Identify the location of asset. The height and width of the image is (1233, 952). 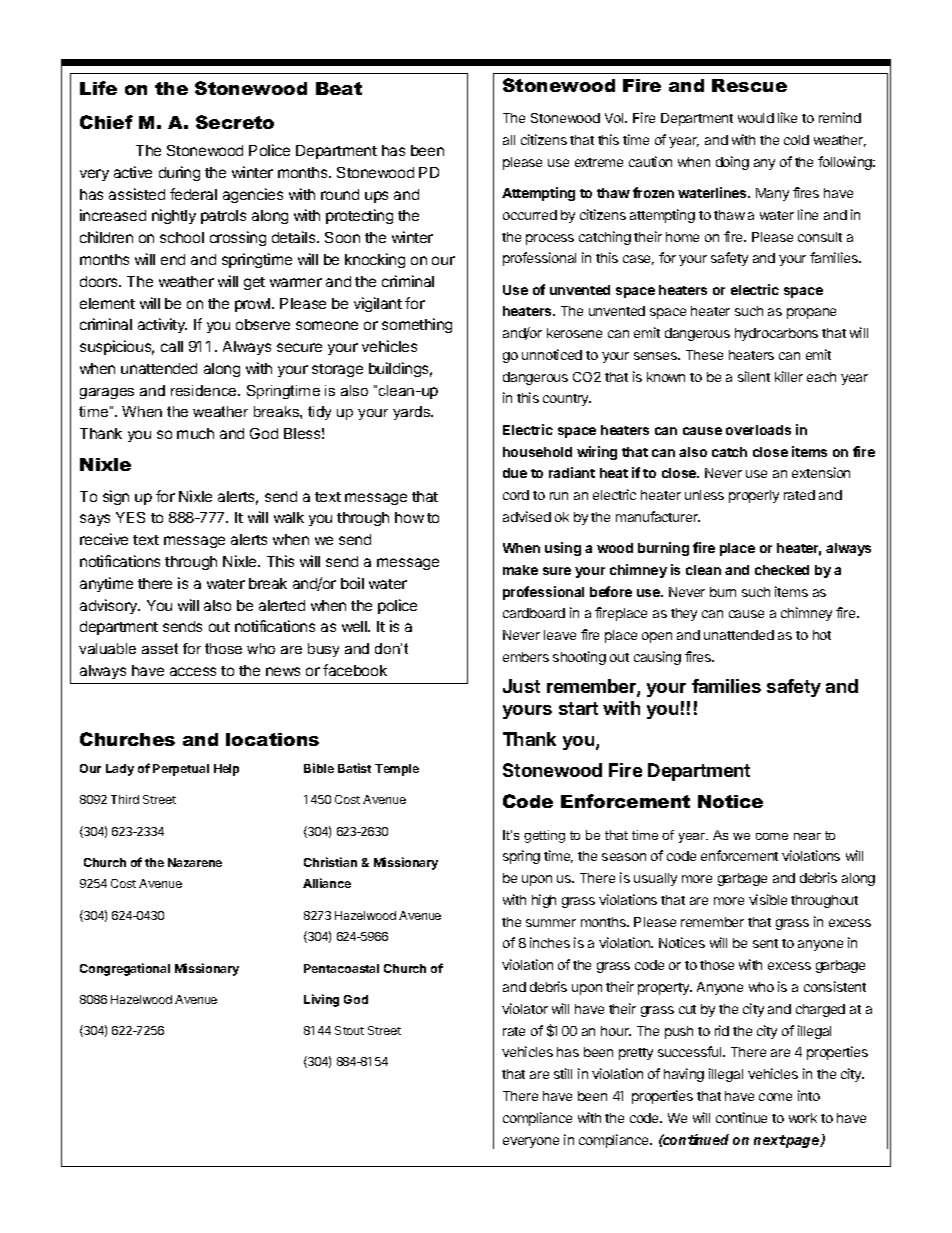
(160, 648).
